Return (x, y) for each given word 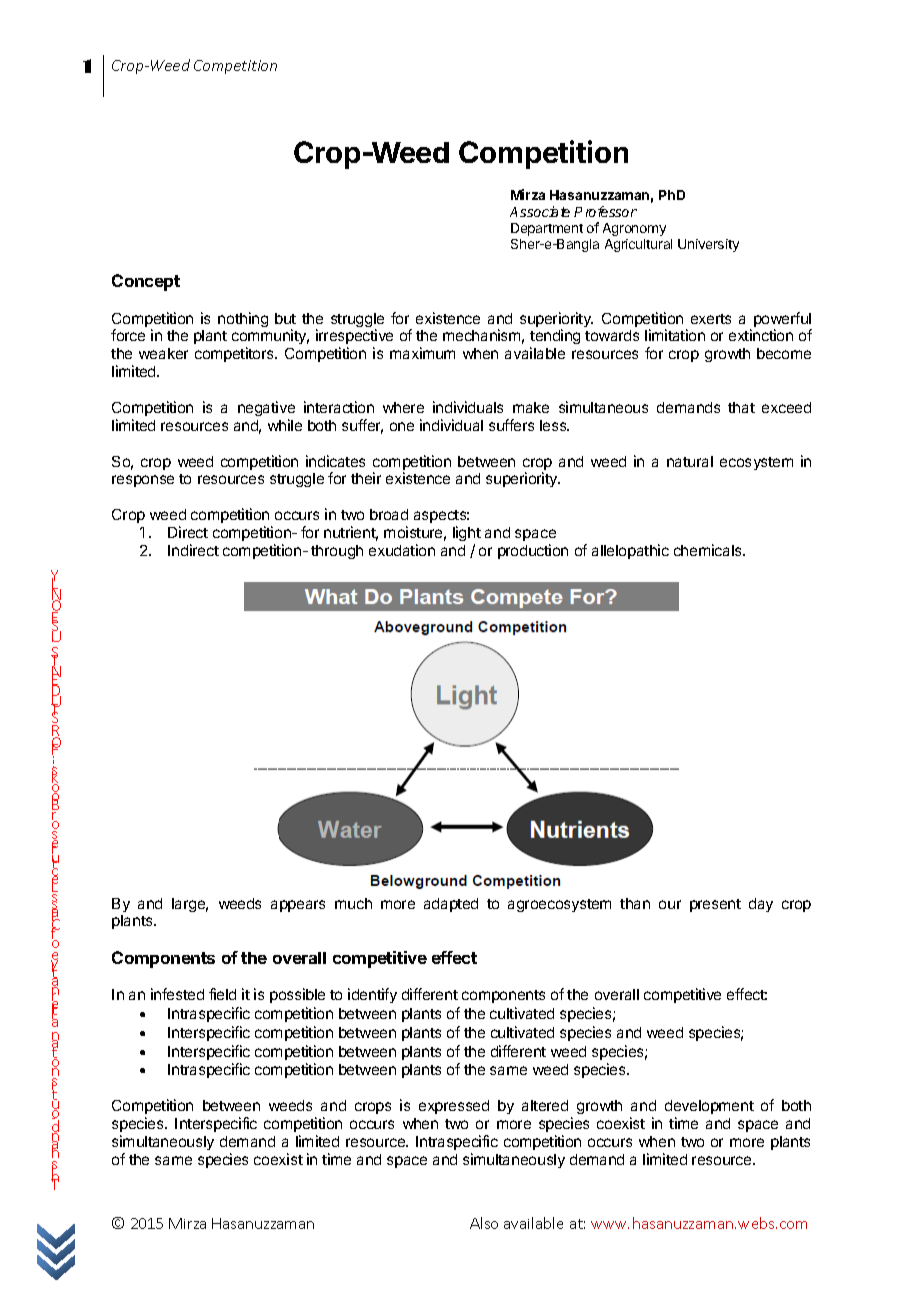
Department (547, 229)
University (708, 245)
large (190, 905)
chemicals (709, 550)
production (533, 551)
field (222, 994)
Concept (146, 282)
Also (484, 1223)
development (709, 1107)
